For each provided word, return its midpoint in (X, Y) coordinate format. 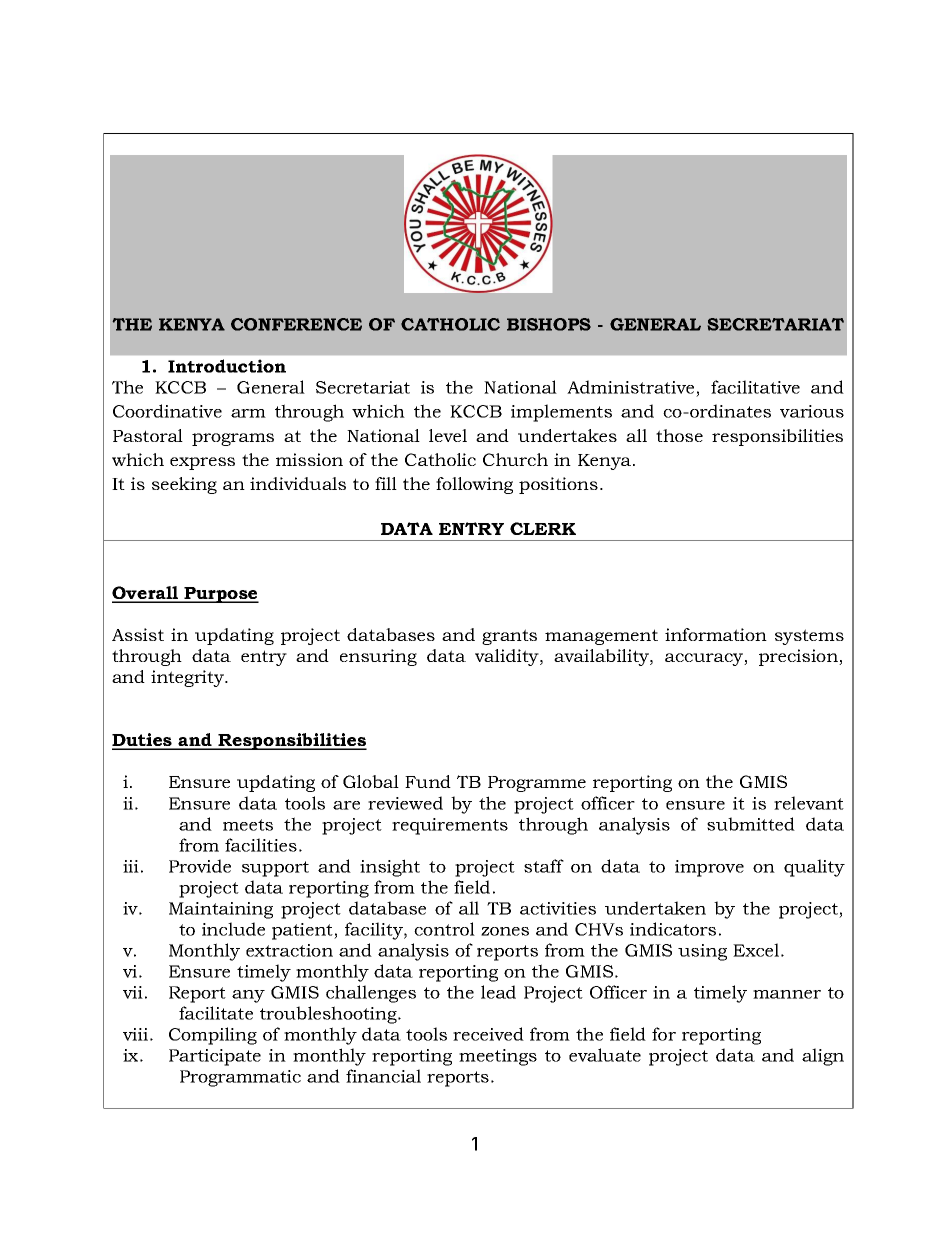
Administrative (630, 387)
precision (799, 657)
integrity (188, 678)
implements (561, 413)
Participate (215, 1057)
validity (508, 657)
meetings (498, 1057)
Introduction (227, 366)
